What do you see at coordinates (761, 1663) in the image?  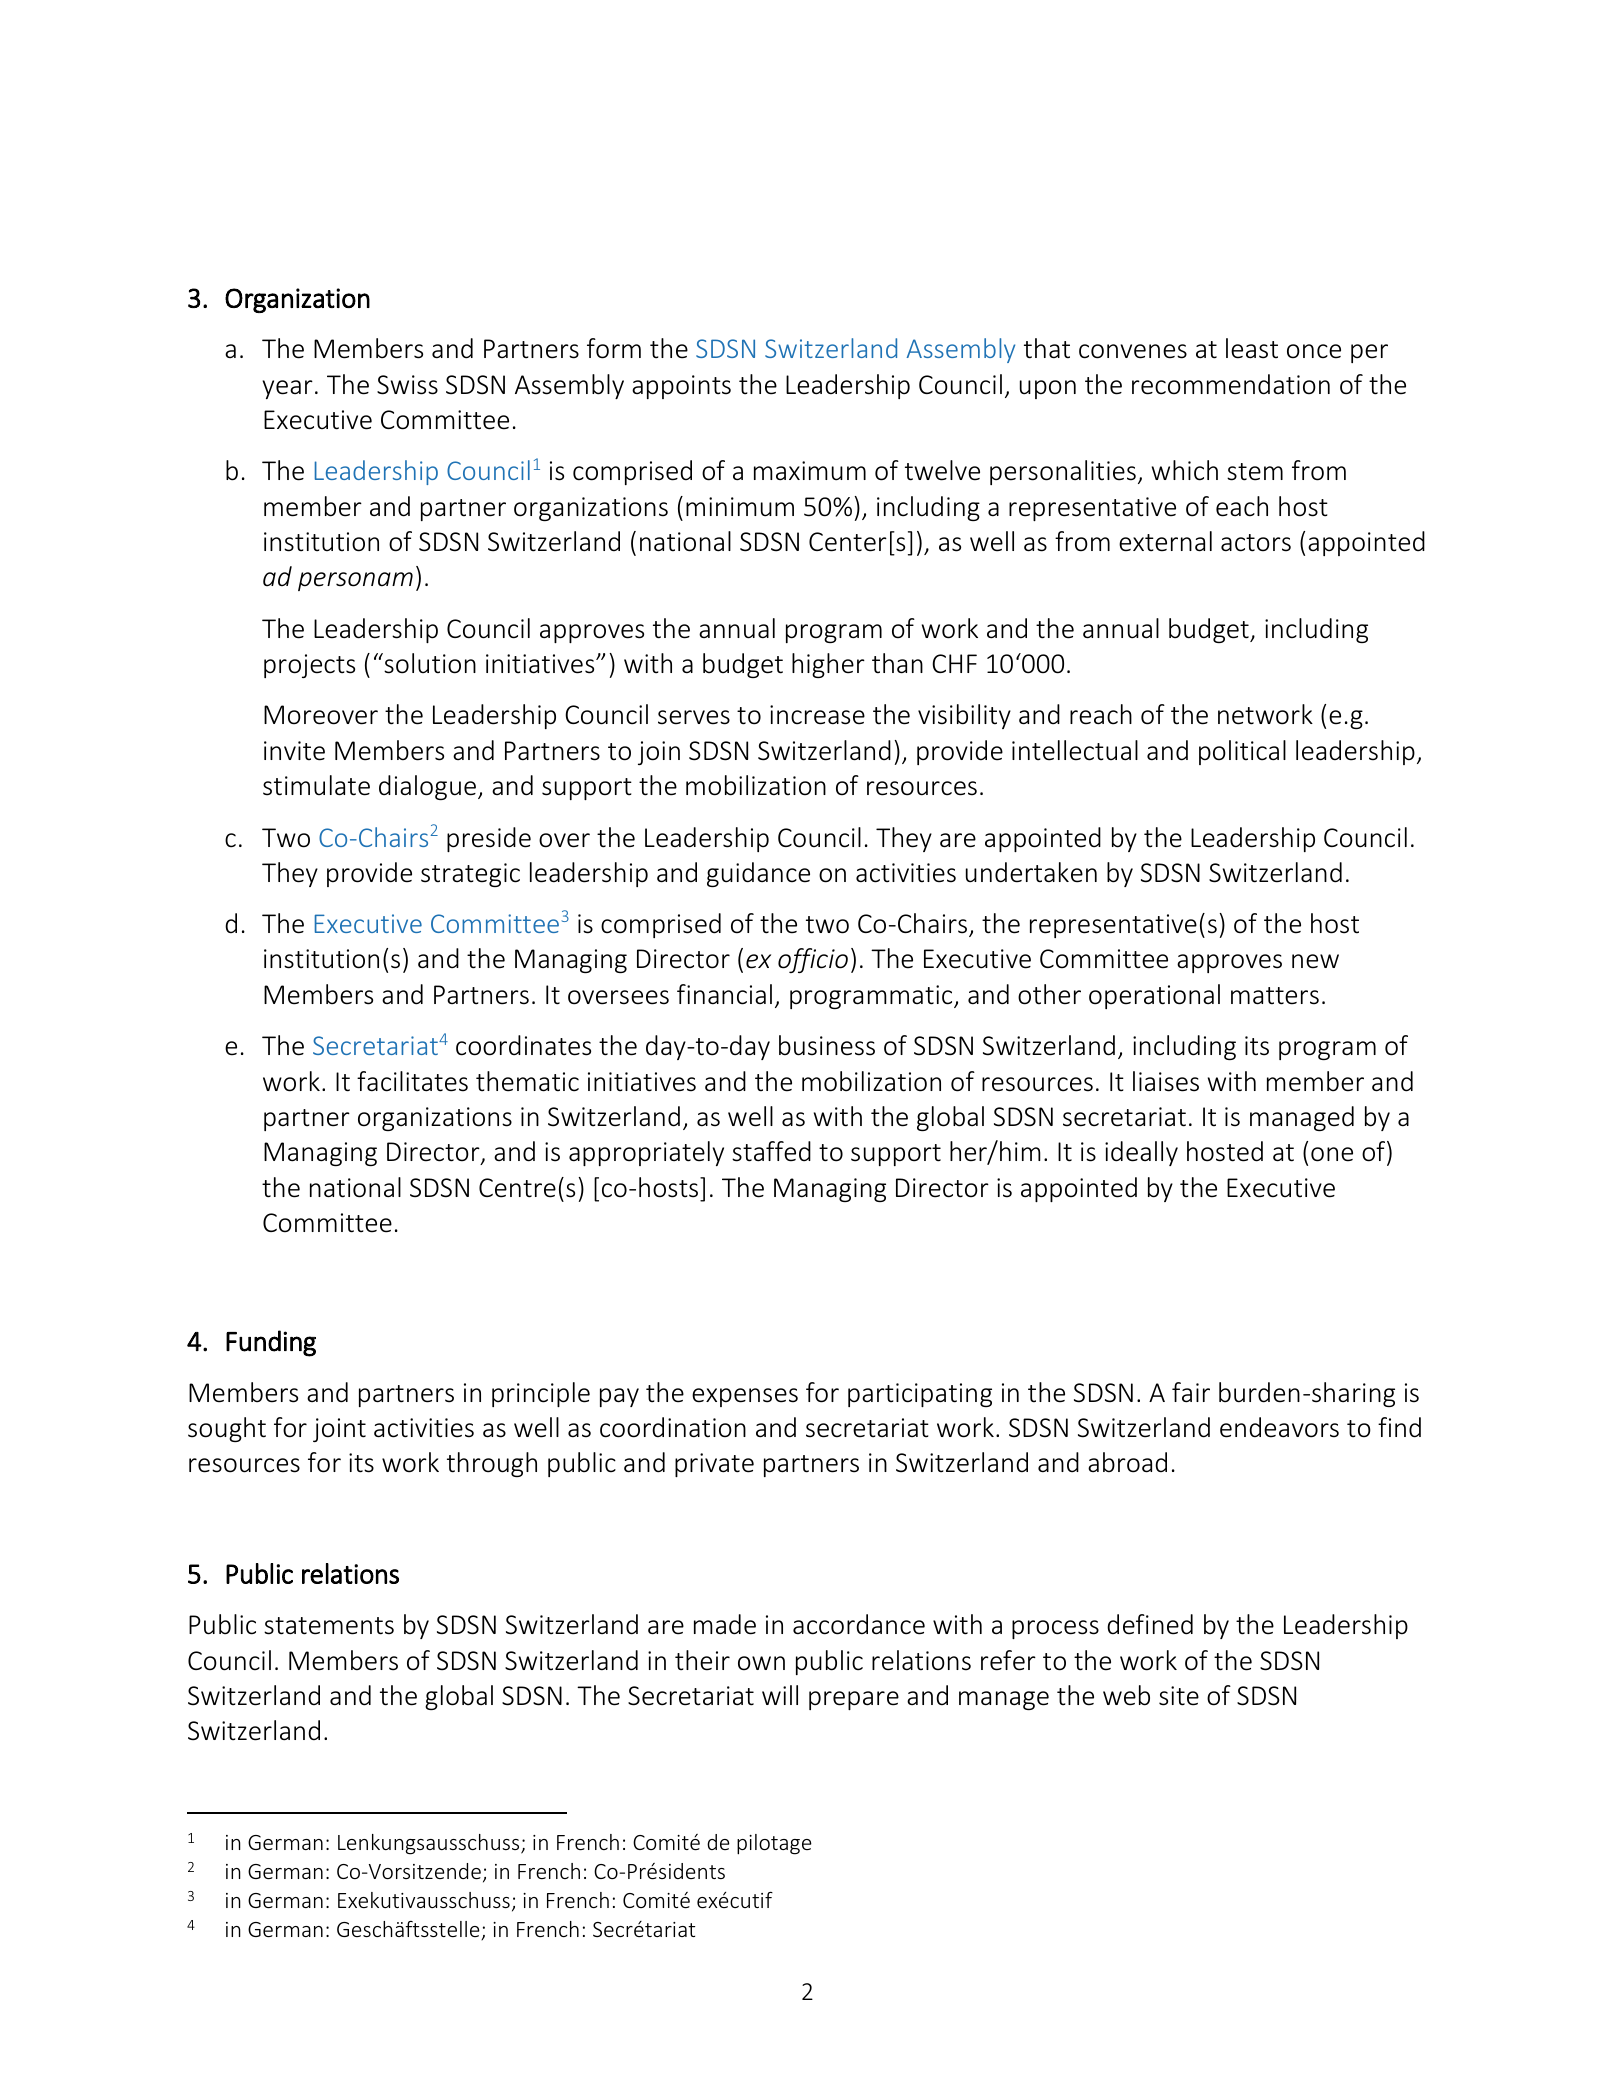 I see `own` at bounding box center [761, 1663].
